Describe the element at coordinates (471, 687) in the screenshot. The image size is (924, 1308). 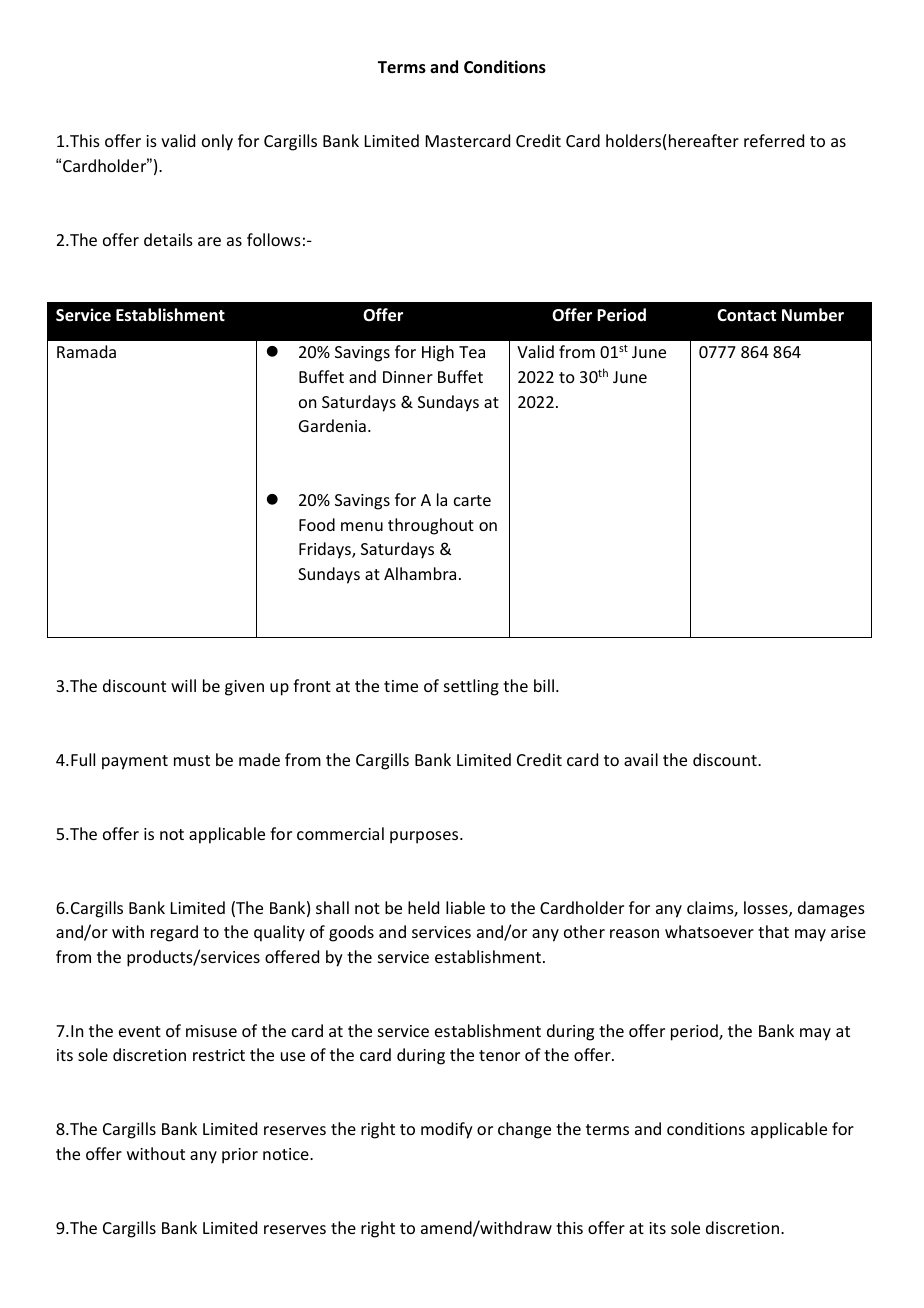
I see `settling` at that location.
